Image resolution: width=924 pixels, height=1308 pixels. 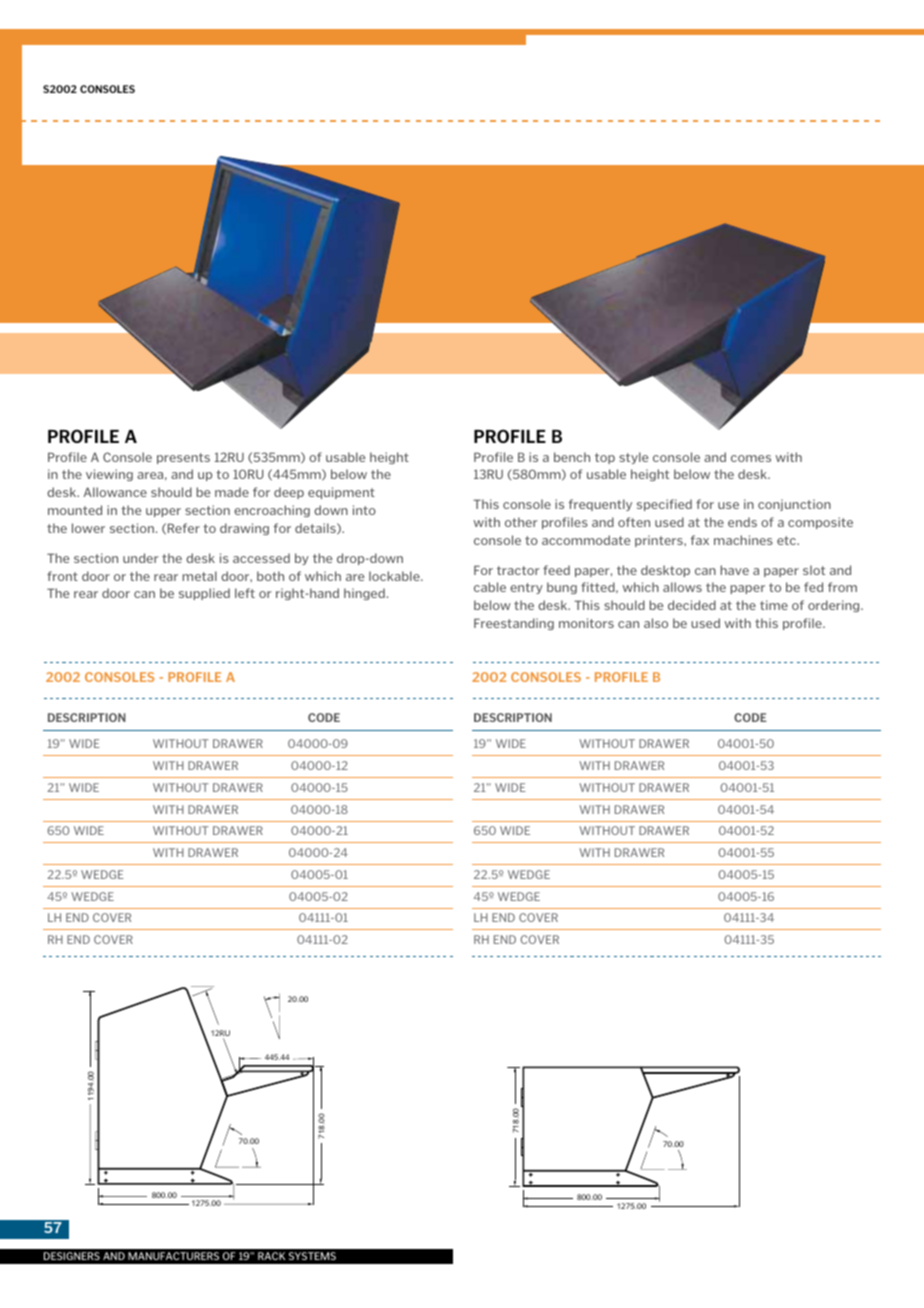 I want to click on machines, so click(x=743, y=540).
